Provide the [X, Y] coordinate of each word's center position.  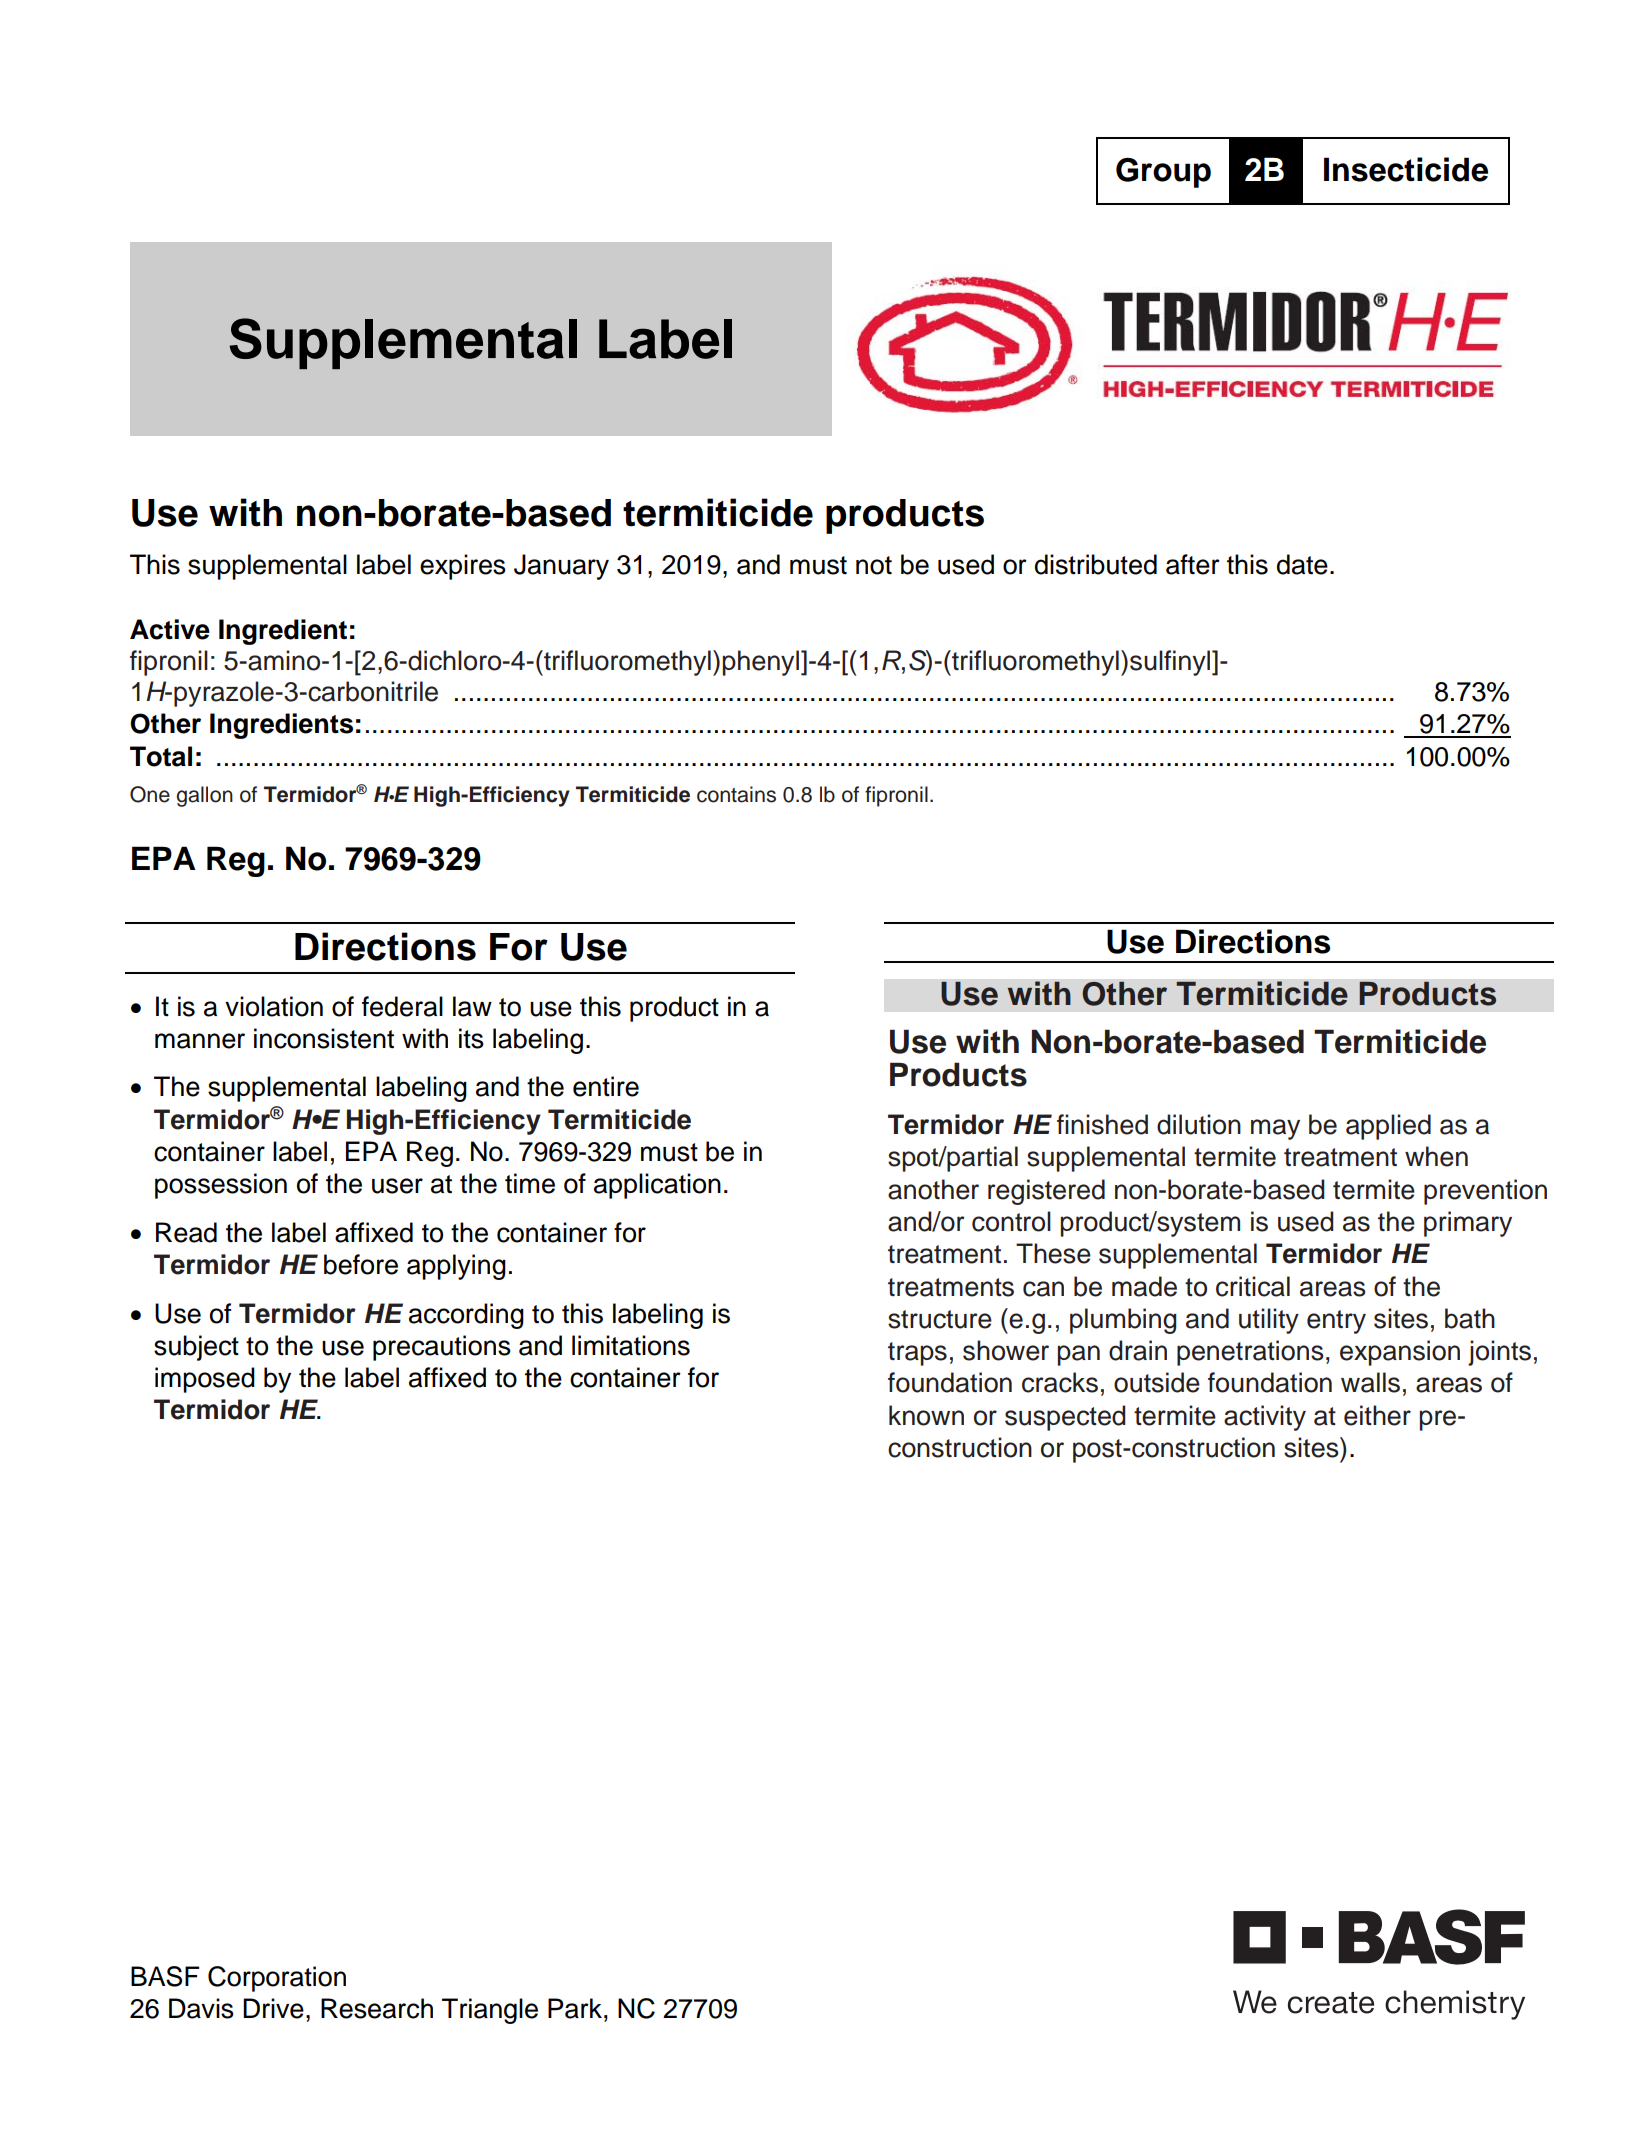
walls [1370, 1382]
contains [736, 794]
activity [1265, 1418]
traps [917, 1354]
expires [463, 567]
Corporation [277, 1979]
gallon [204, 796]
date [1302, 564]
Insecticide [1406, 169]
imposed [205, 1380]
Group [1163, 173]
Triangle [490, 2011]
